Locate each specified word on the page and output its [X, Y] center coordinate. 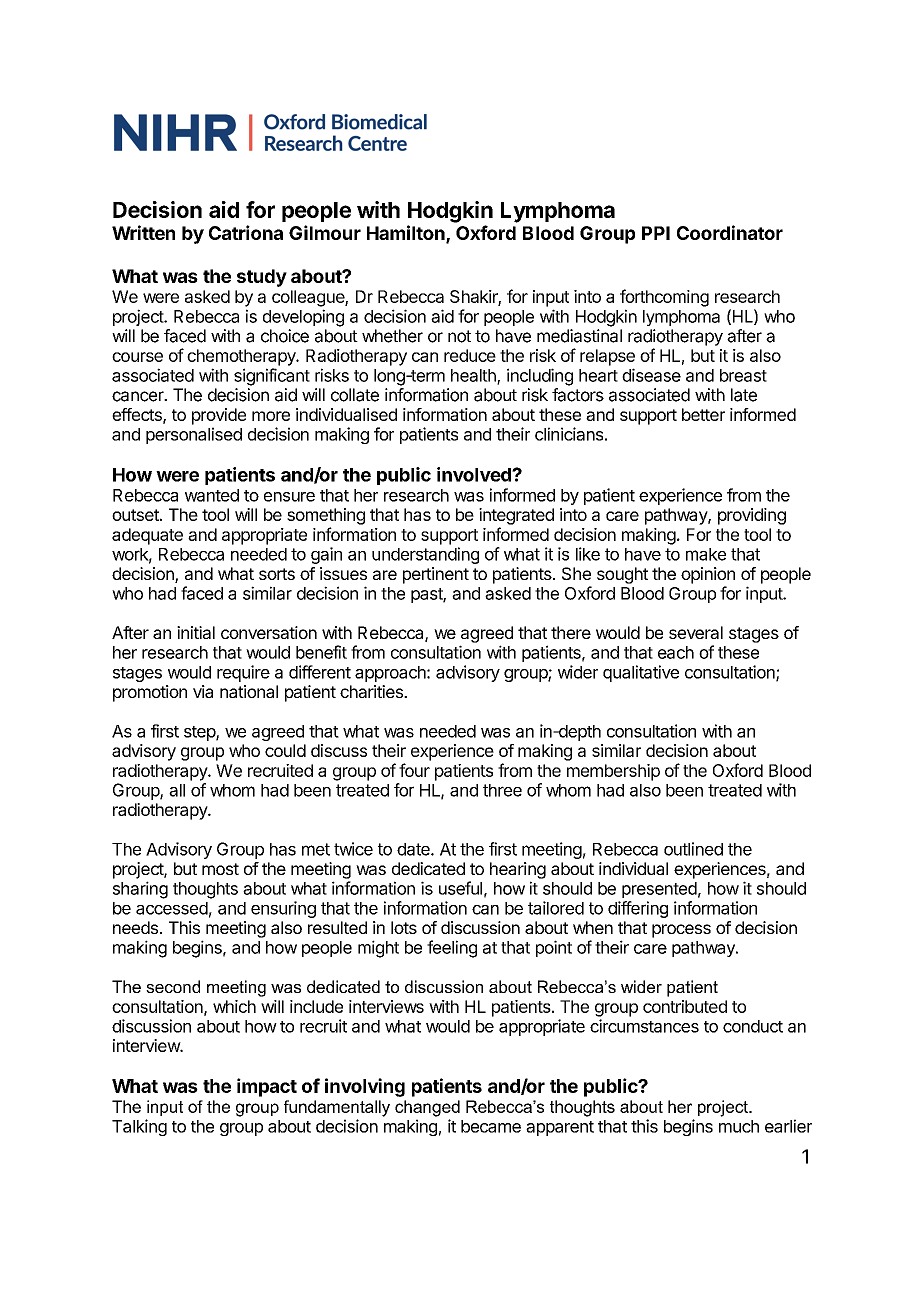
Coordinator [730, 232]
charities [372, 691]
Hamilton [407, 234]
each [676, 652]
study [262, 278]
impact [267, 1087]
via [203, 691]
